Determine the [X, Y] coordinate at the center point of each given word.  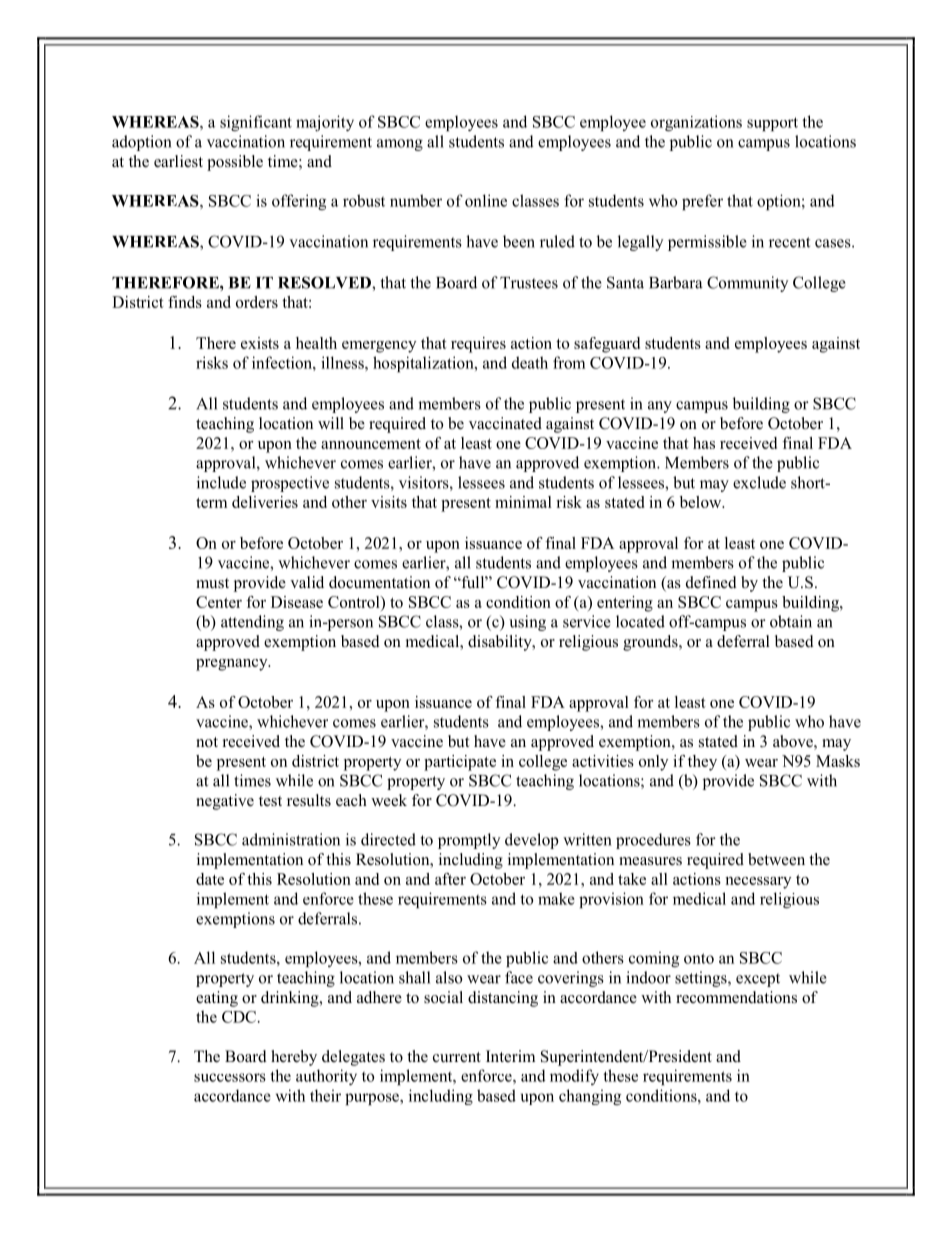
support [772, 124]
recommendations [736, 997]
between [776, 859]
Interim [510, 1056]
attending [252, 623]
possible [235, 163]
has [704, 443]
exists [260, 343]
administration [291, 839]
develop [532, 841]
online [486, 200]
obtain [791, 621]
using [527, 623]
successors [230, 1077]
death [530, 362]
